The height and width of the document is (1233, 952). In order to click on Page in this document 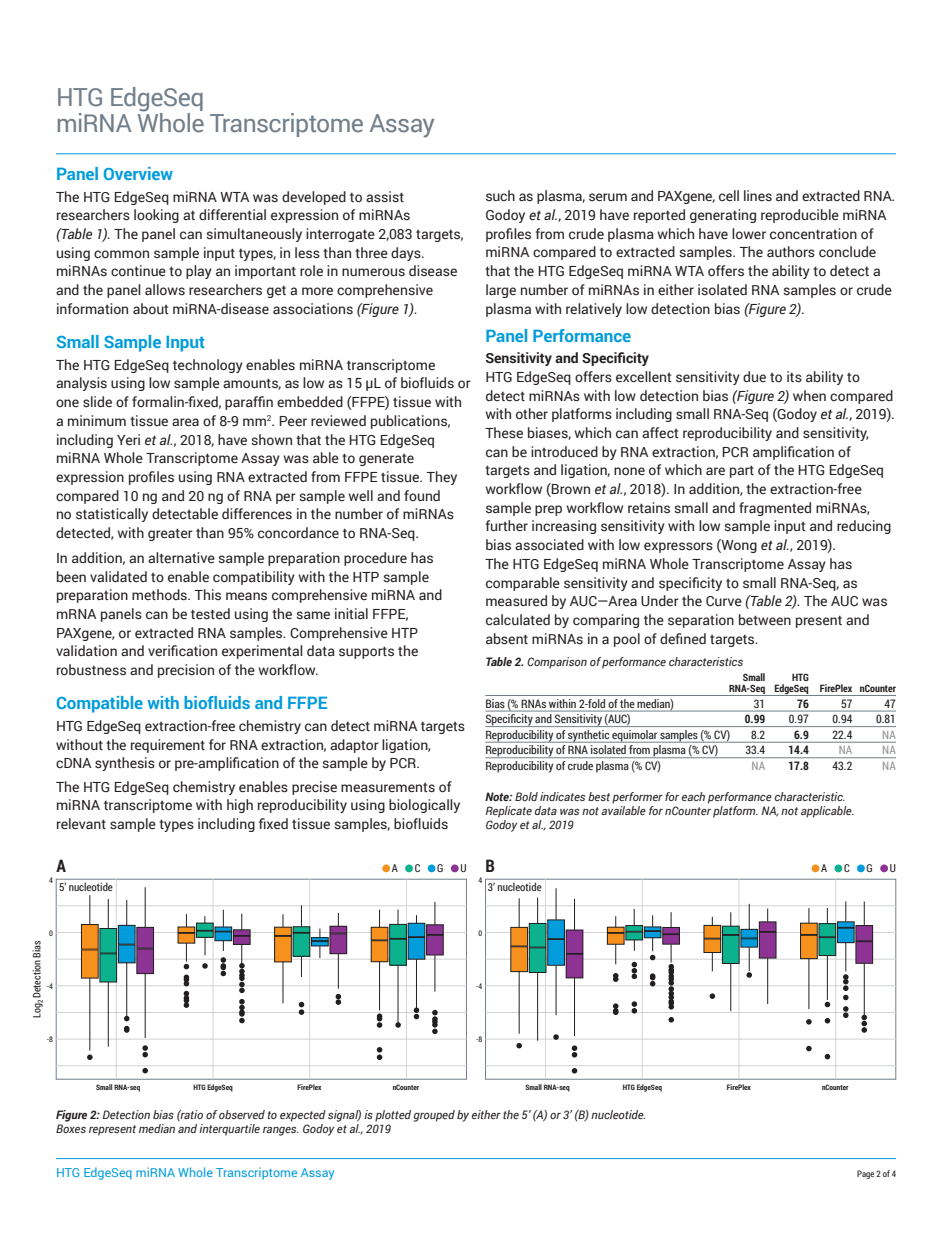, I will do `click(865, 1174)`.
